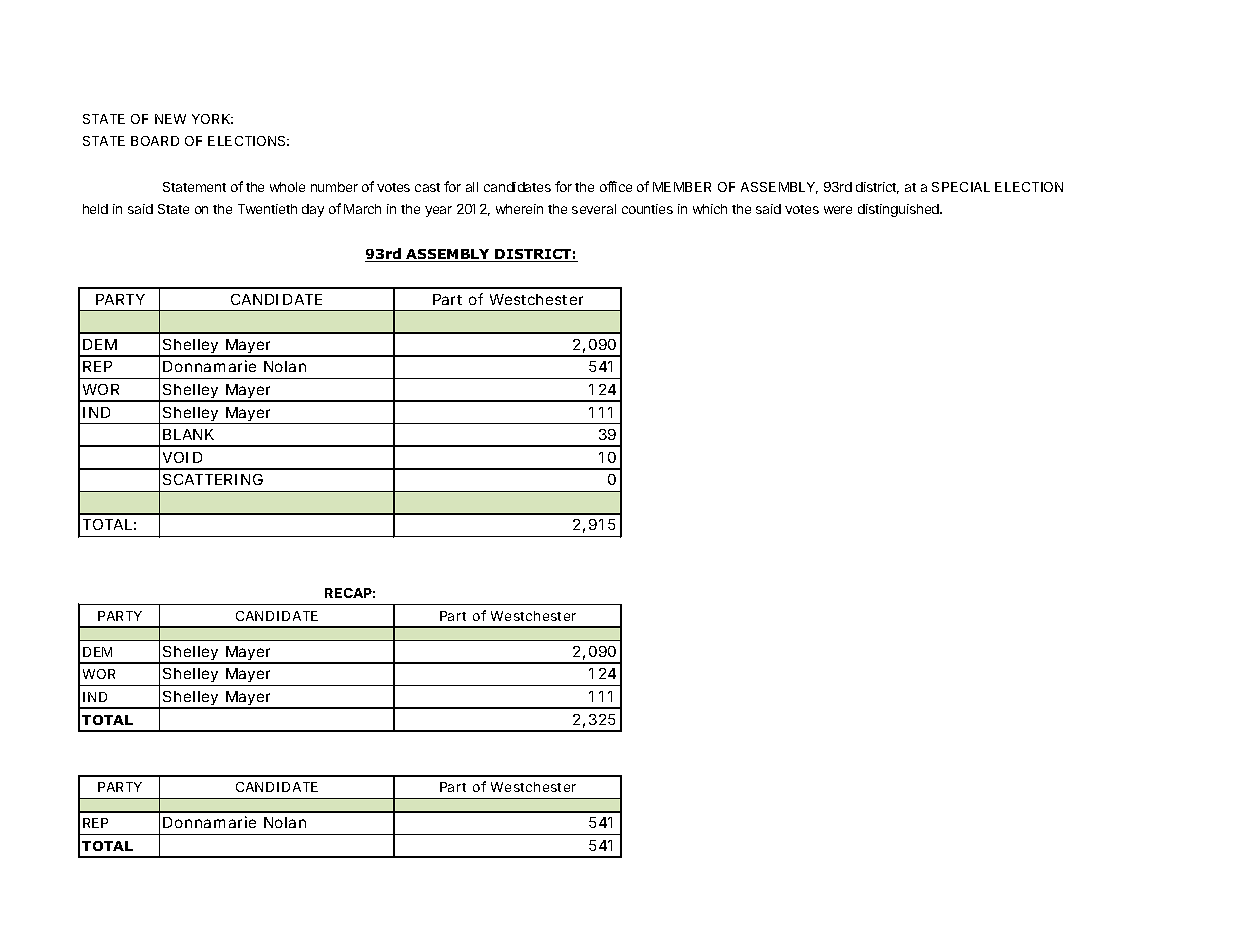 This screenshot has width=1233, height=952. Describe the element at coordinates (472, 187) in the screenshot. I see `all` at that location.
